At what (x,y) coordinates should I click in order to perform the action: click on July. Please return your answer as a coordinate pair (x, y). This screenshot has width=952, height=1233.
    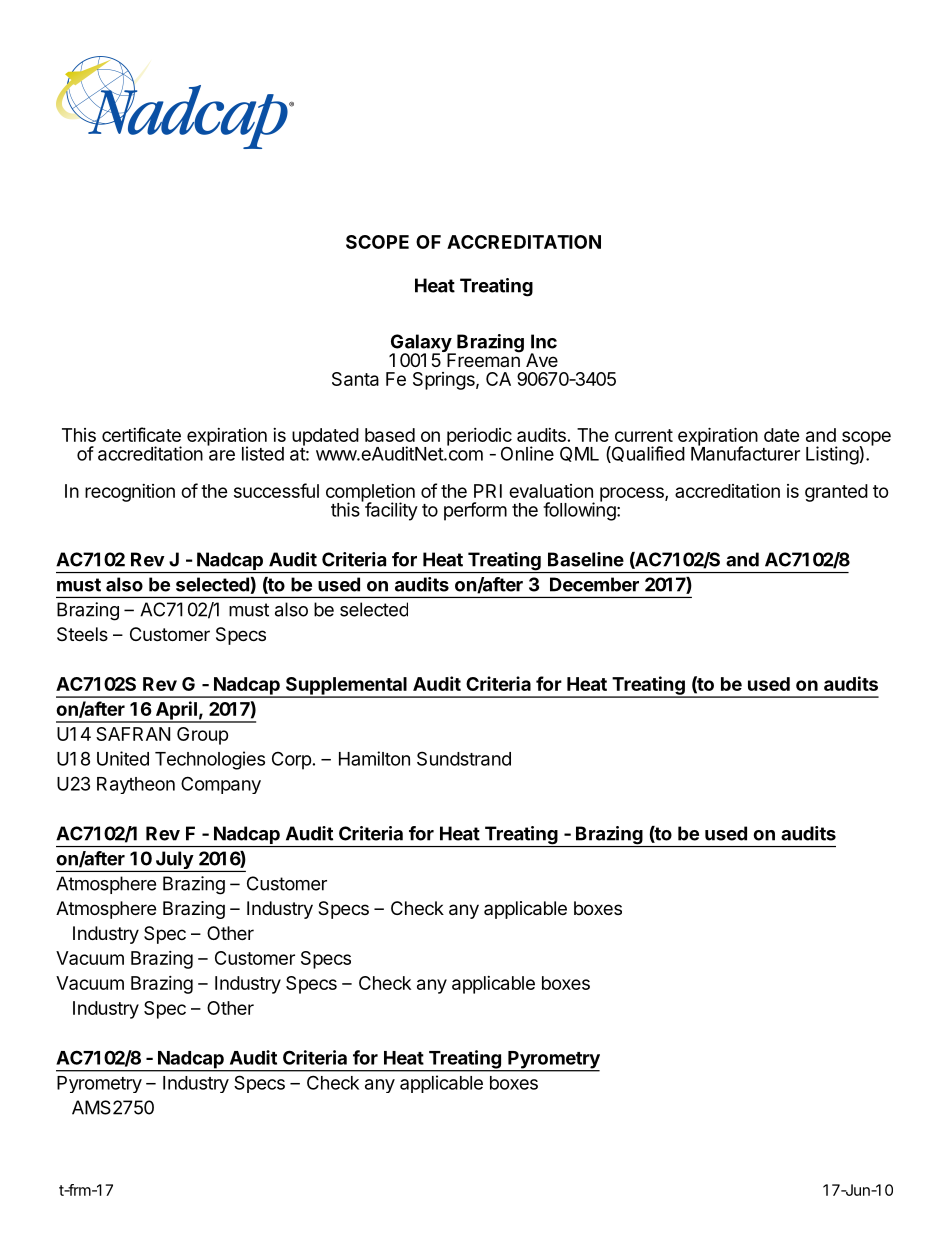
    Looking at the image, I should click on (174, 861).
